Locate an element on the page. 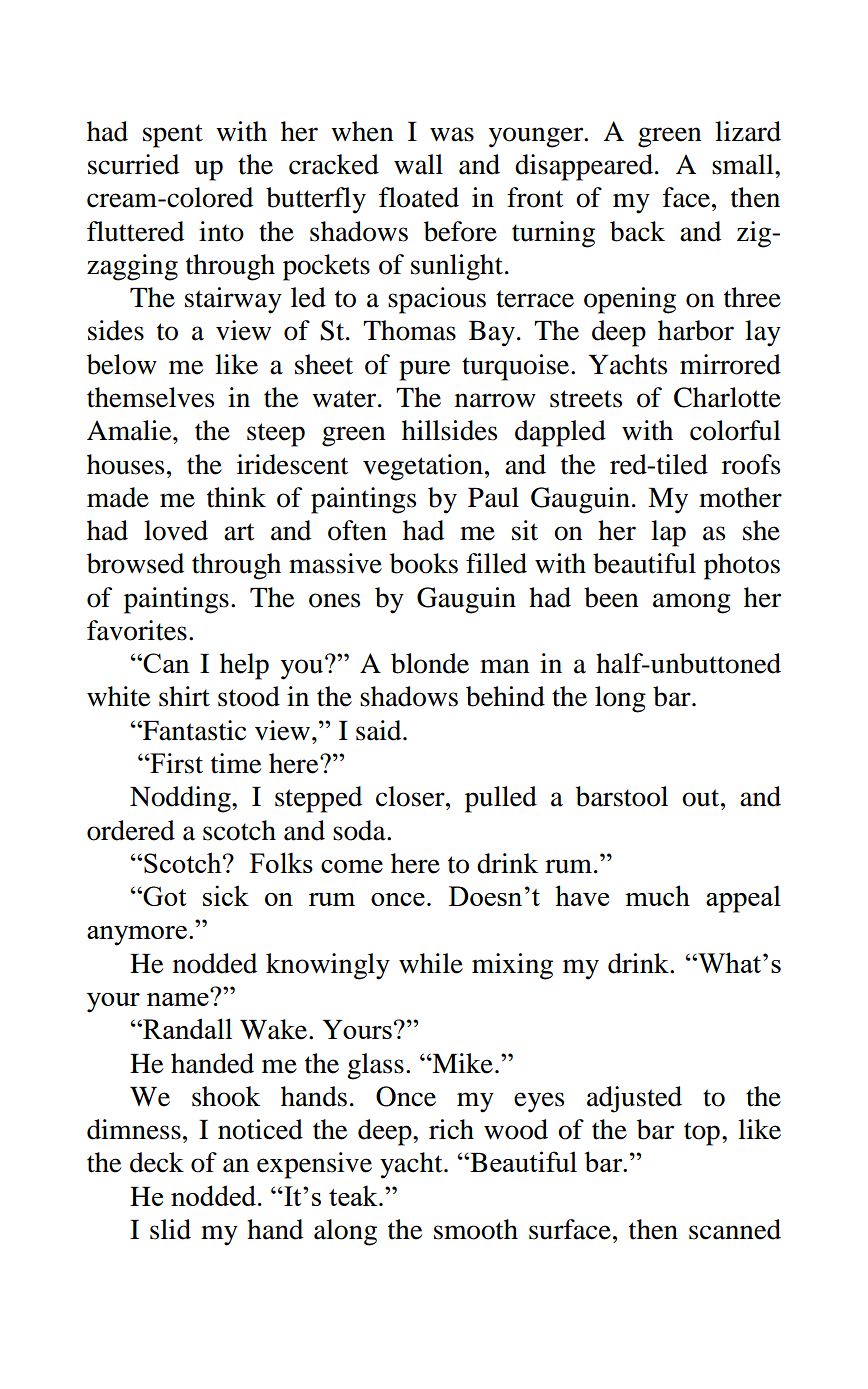 This image has width=868, height=1389. among is located at coordinates (692, 603).
